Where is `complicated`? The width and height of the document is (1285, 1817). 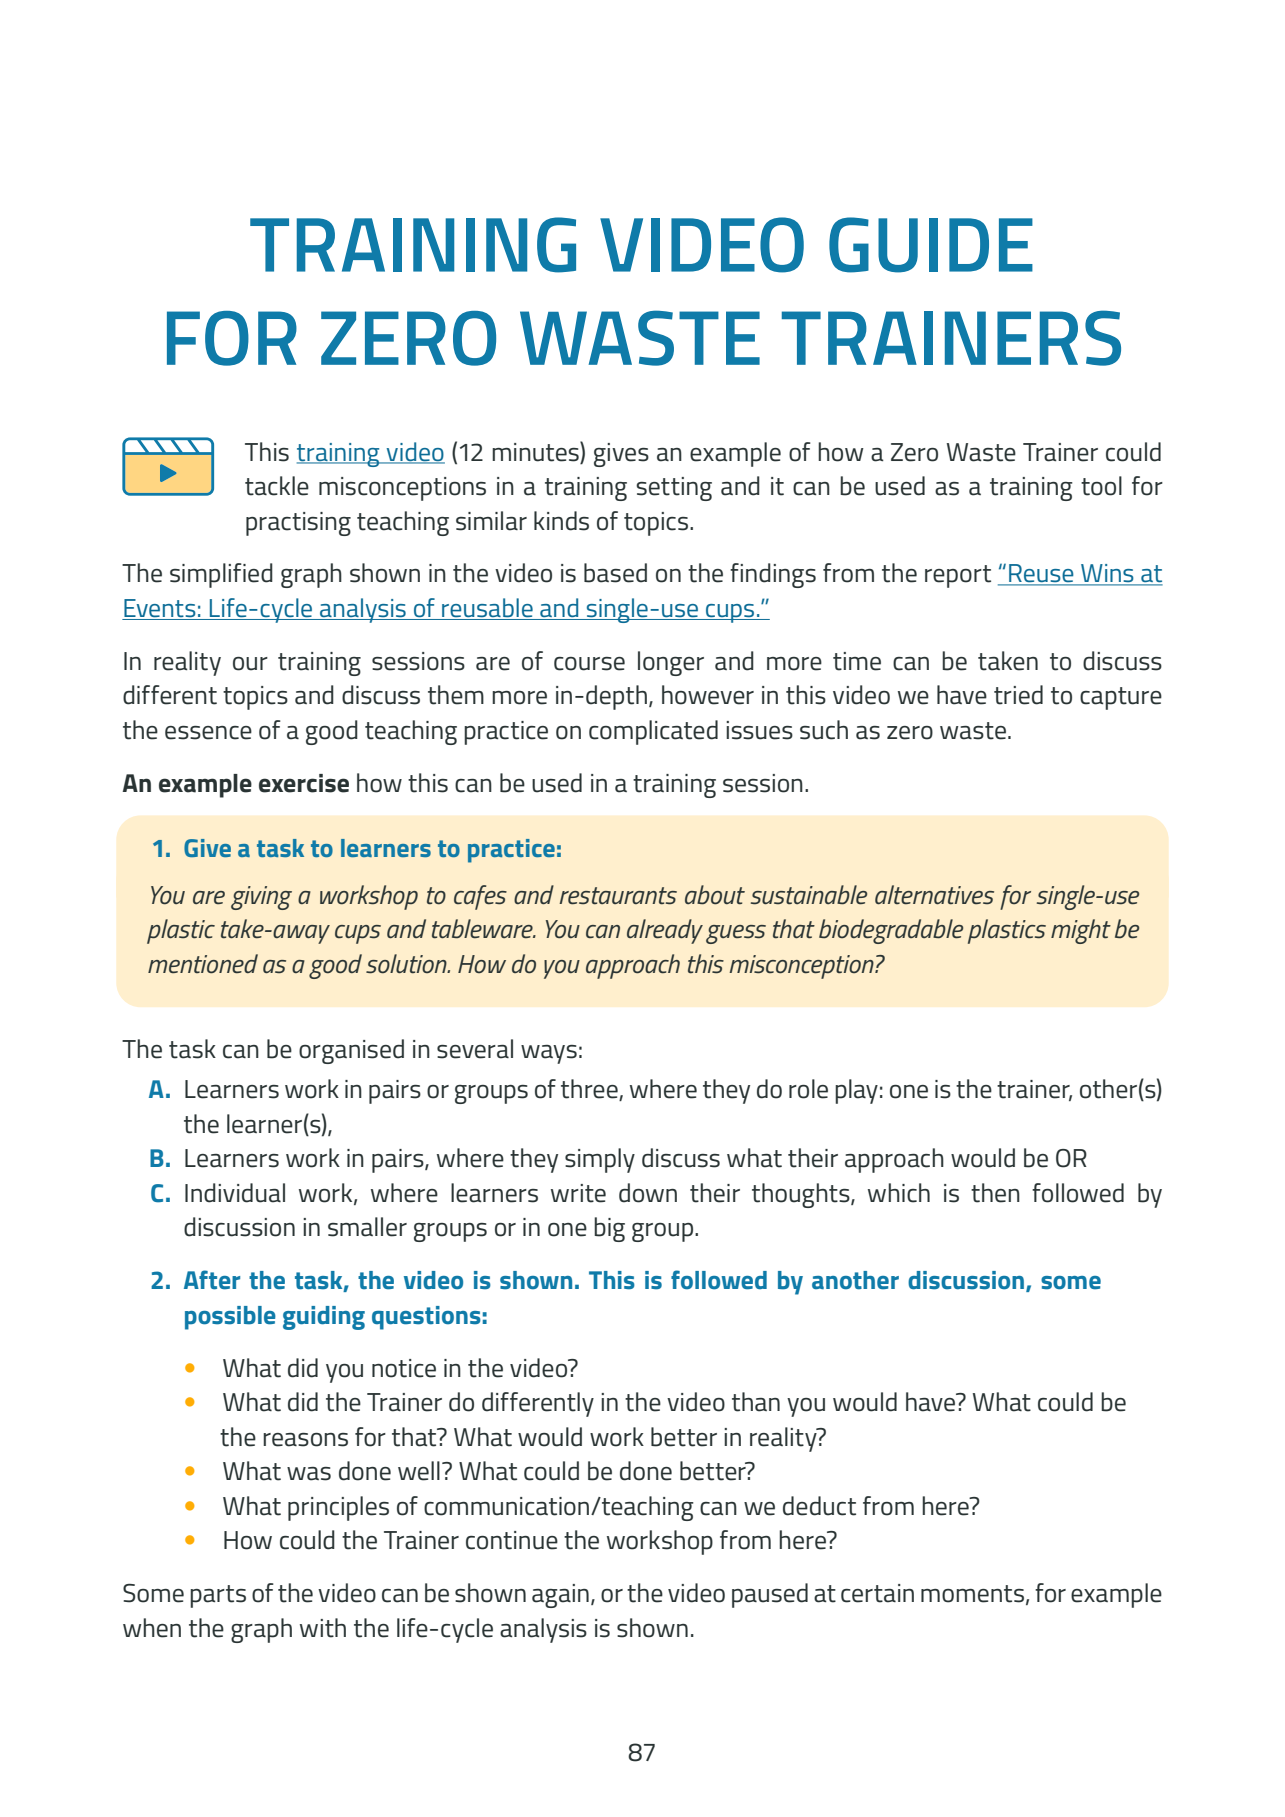
complicated is located at coordinates (653, 732).
